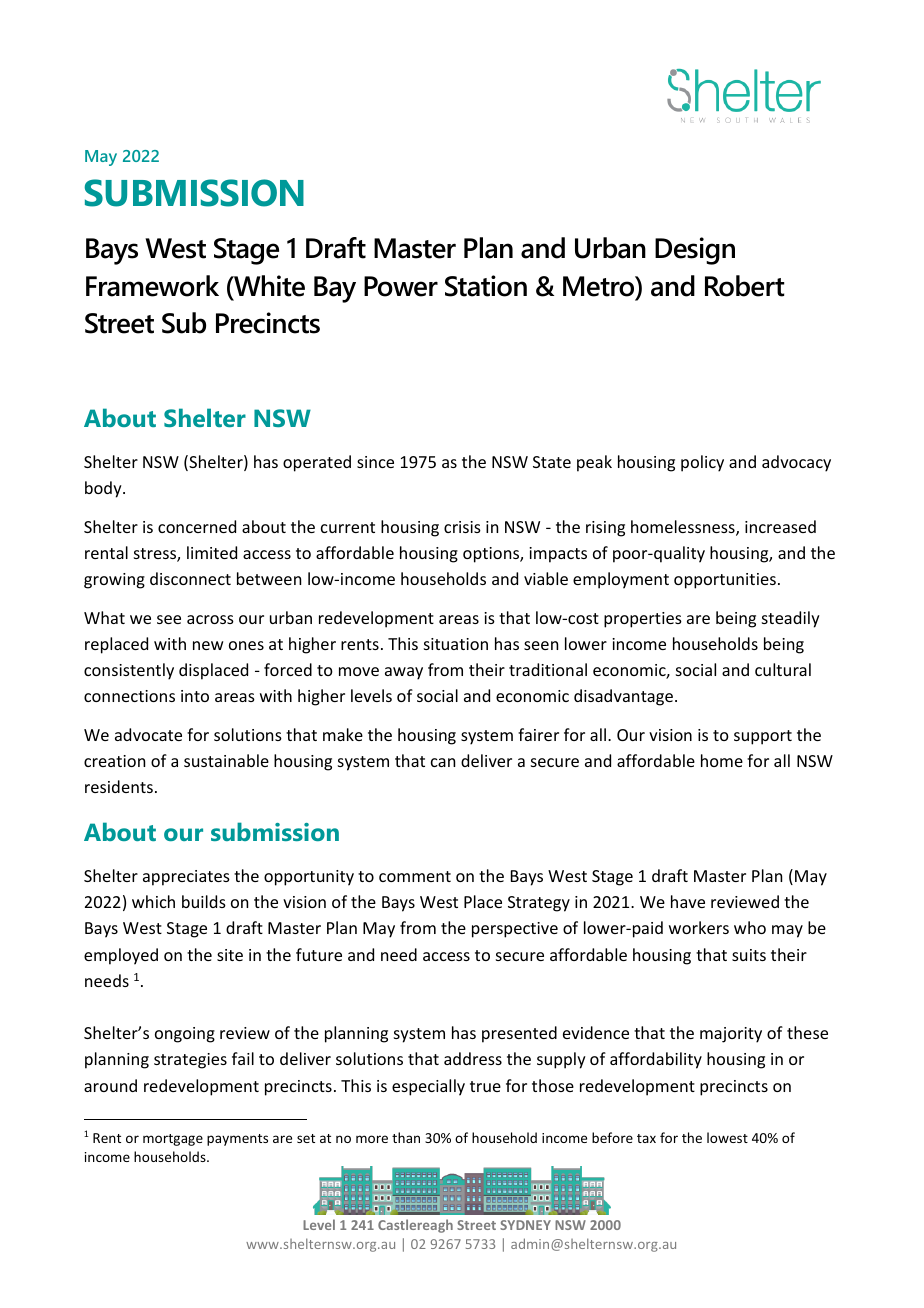 The image size is (924, 1308). What do you see at coordinates (486, 286) in the page?
I see `Station` at bounding box center [486, 286].
